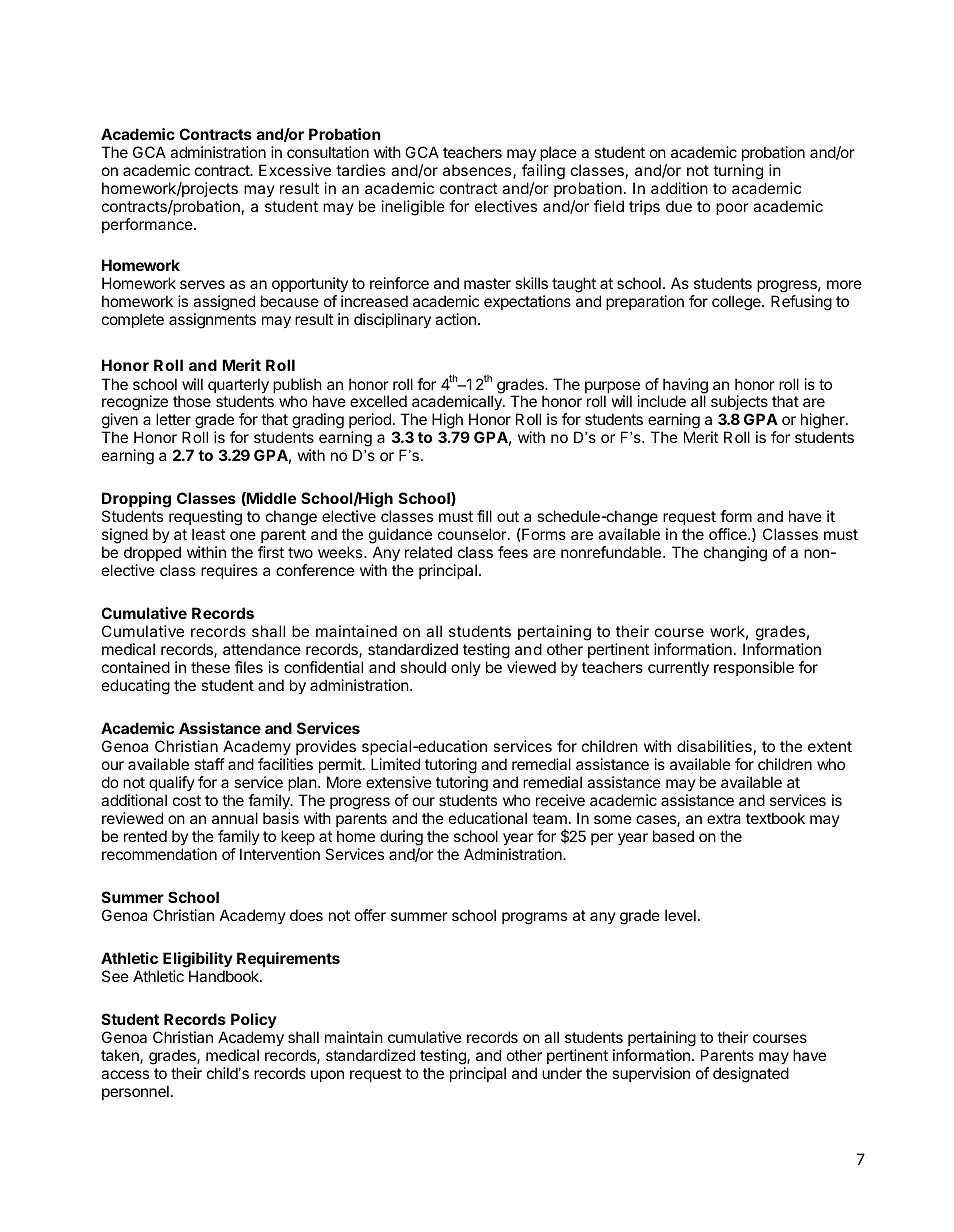 This image has height=1232, width=954. I want to click on Excessive, so click(295, 170).
